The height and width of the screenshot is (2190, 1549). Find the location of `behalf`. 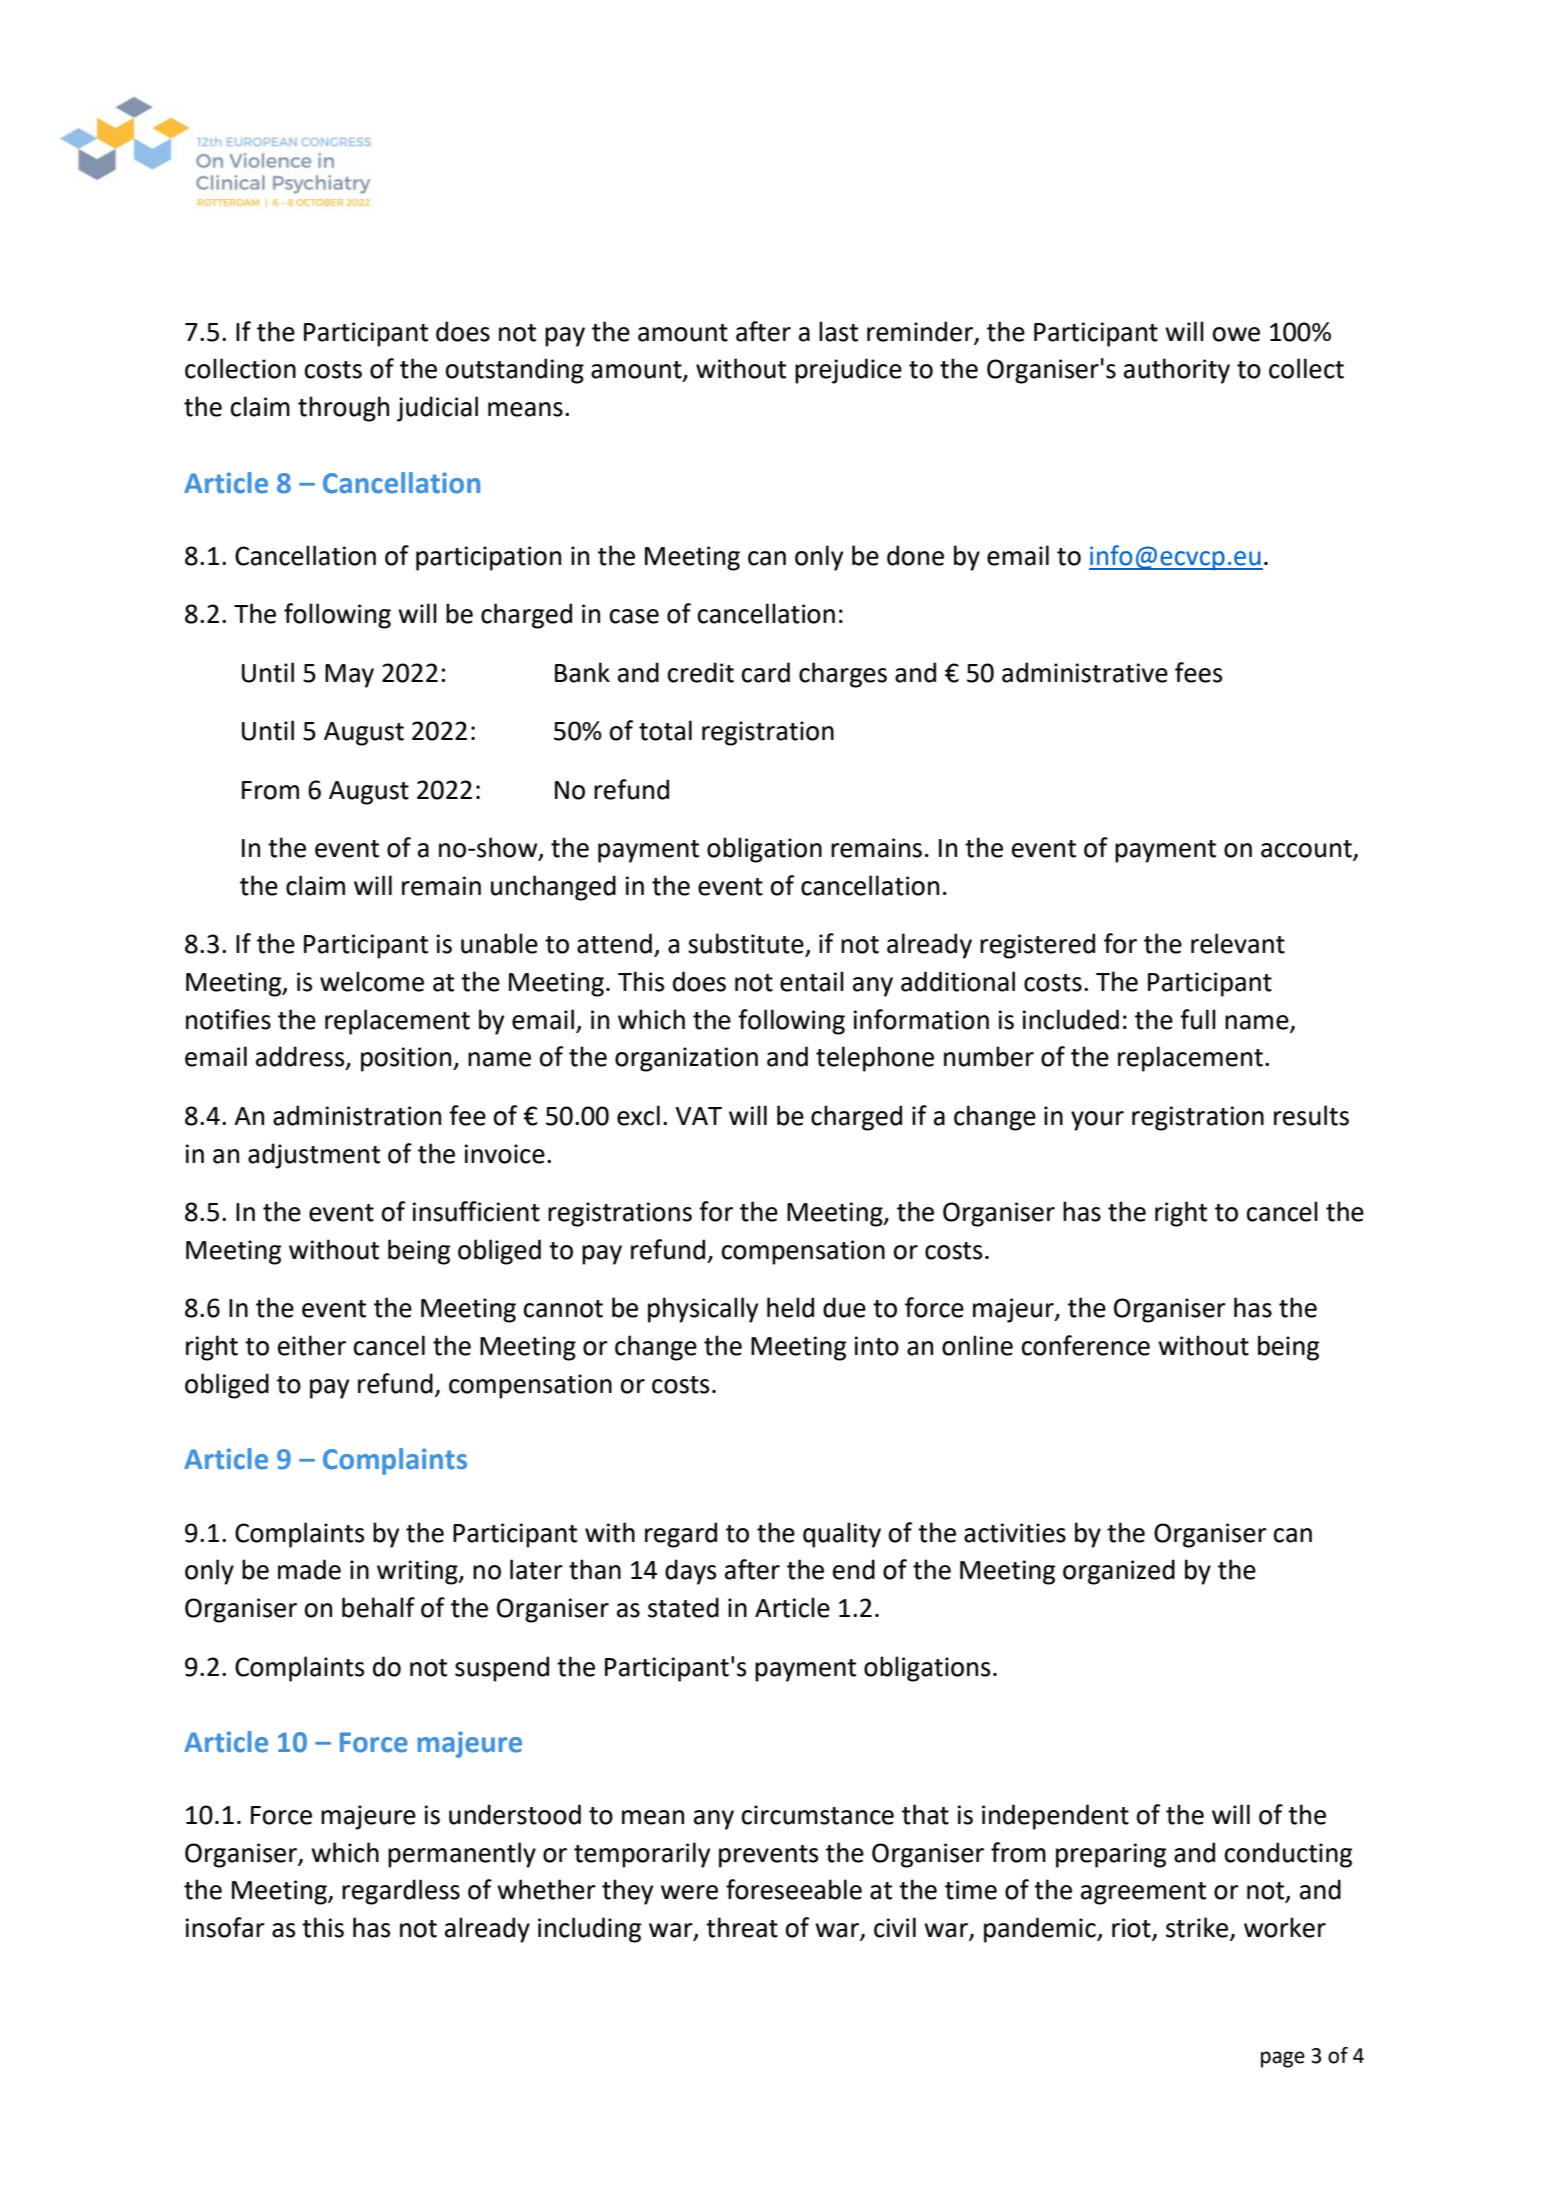

behalf is located at coordinates (378, 1607).
